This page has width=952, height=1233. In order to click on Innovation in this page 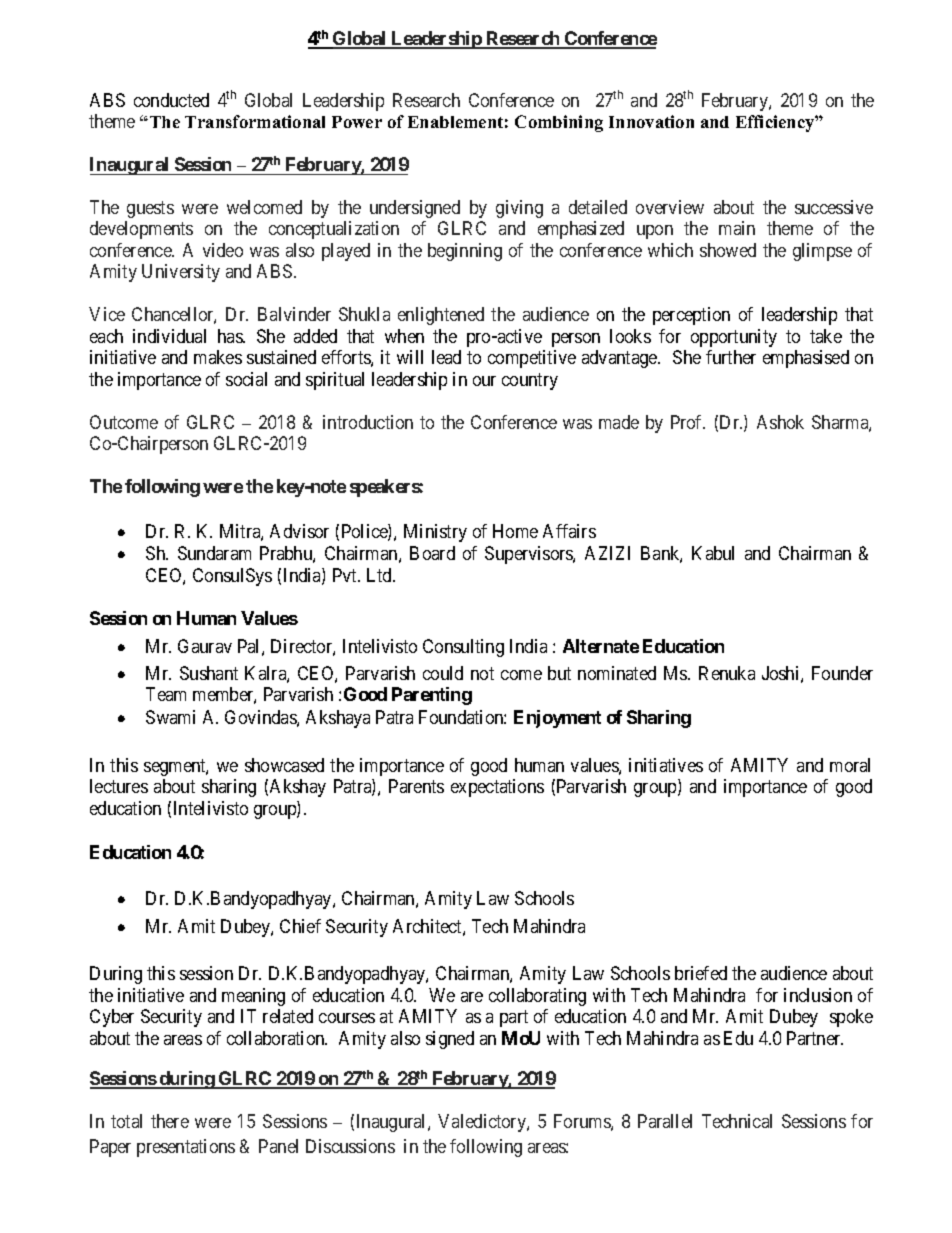, I will do `click(651, 121)`.
